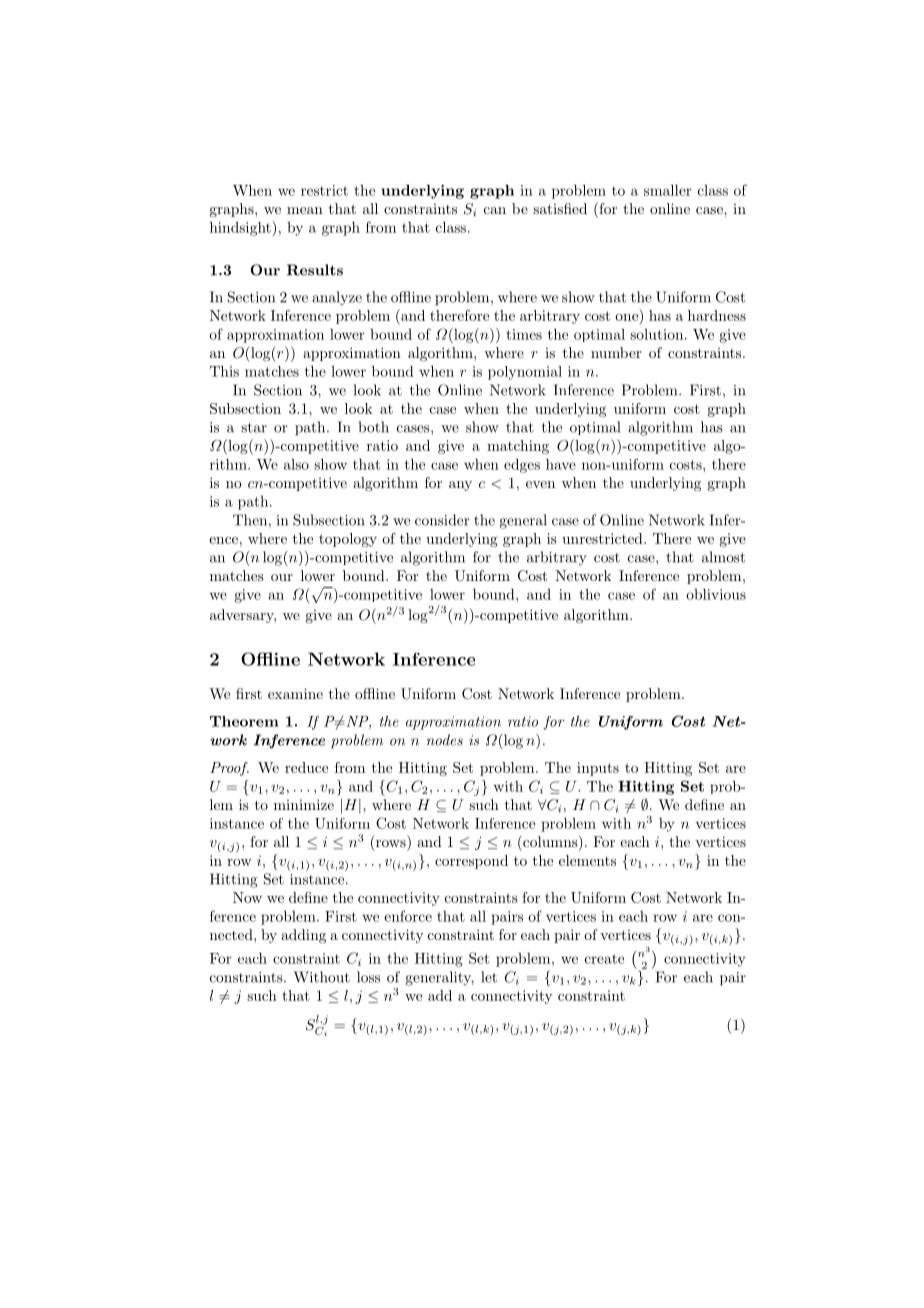  Describe the element at coordinates (306, 767) in the screenshot. I see `reduce` at that location.
